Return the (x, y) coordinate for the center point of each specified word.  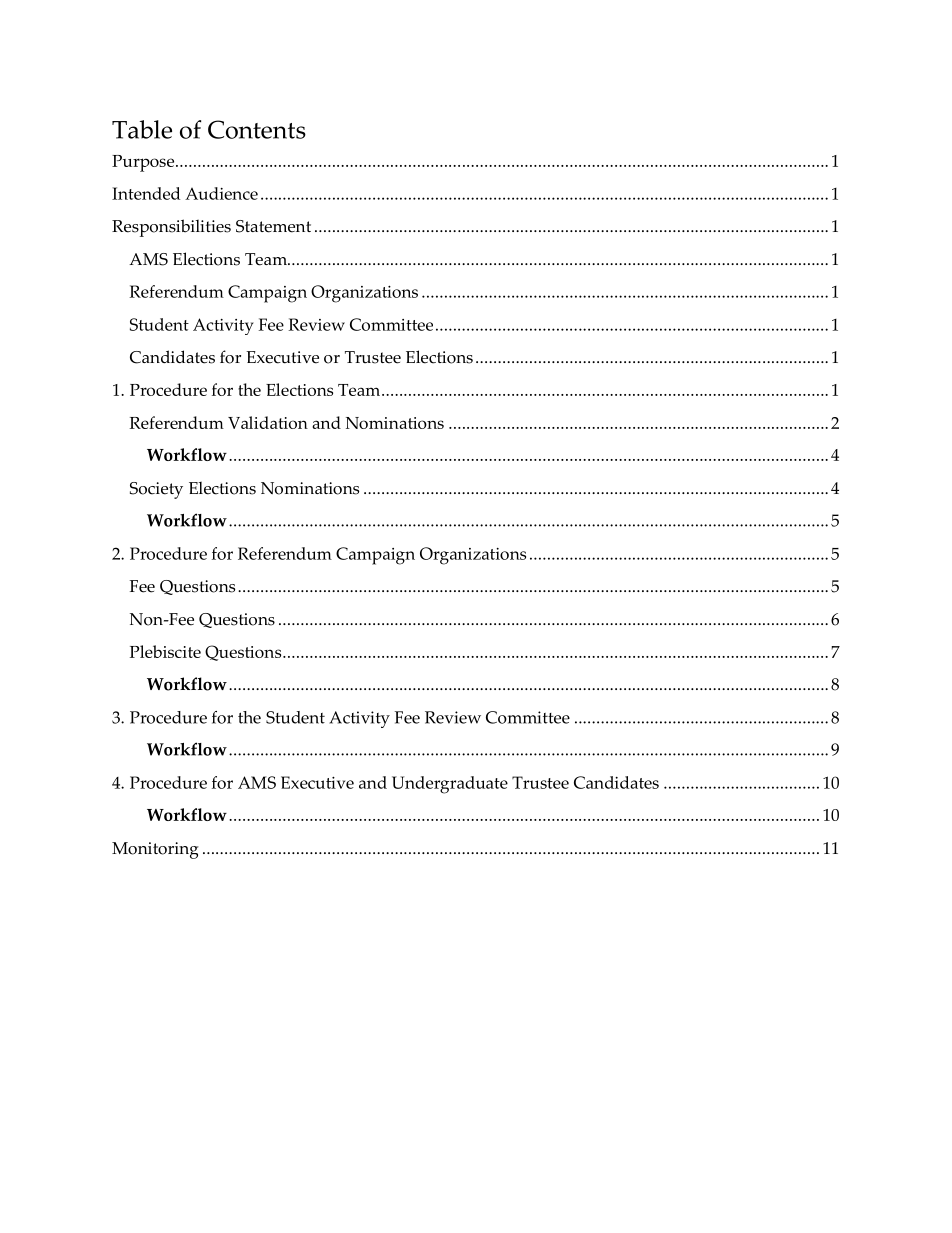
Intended (146, 193)
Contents (257, 129)
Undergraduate (450, 785)
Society (156, 490)
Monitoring (155, 850)
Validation (268, 422)
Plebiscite (165, 651)
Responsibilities (171, 228)
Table (142, 129)
